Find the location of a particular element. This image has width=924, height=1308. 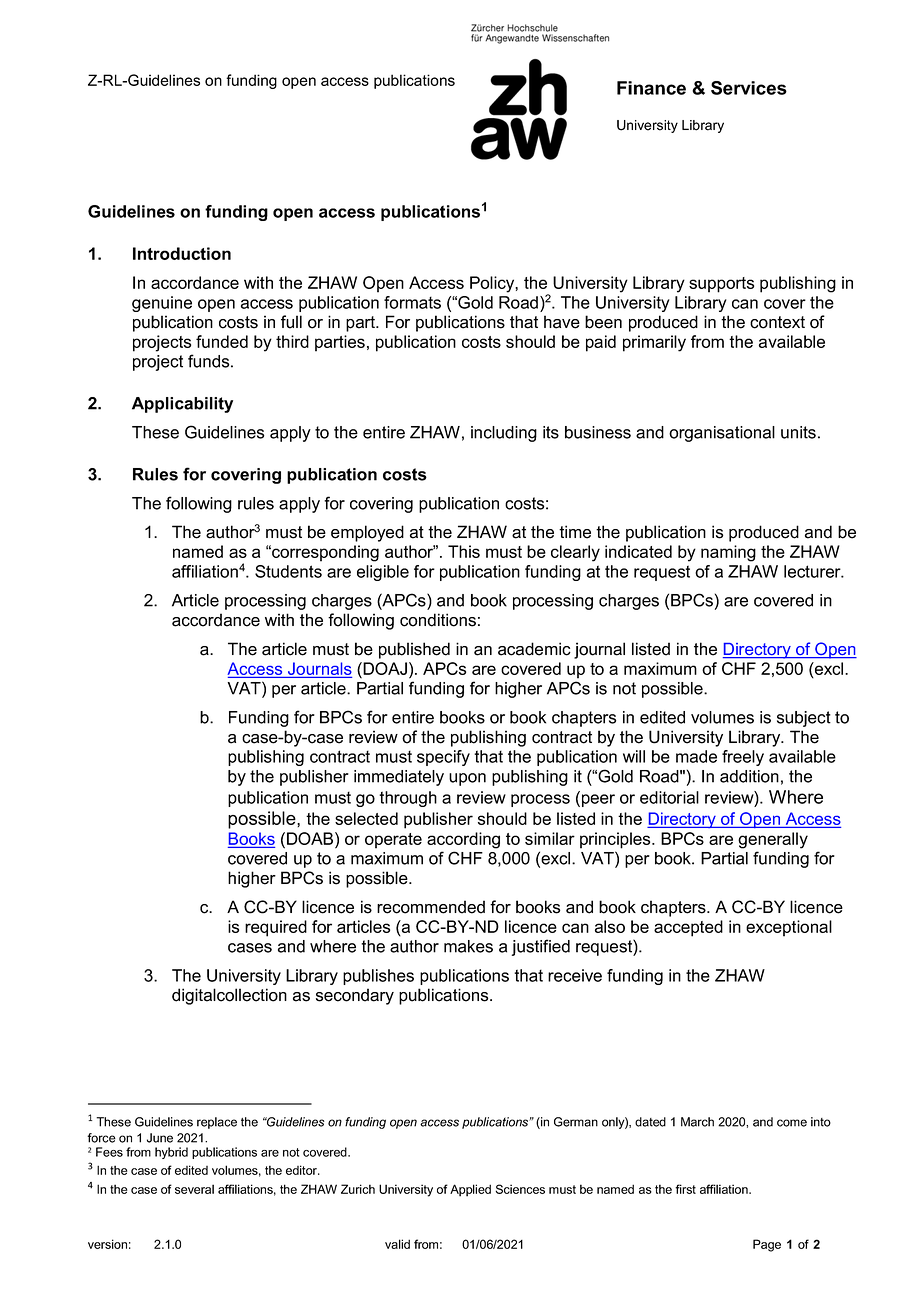

subject is located at coordinates (804, 719).
